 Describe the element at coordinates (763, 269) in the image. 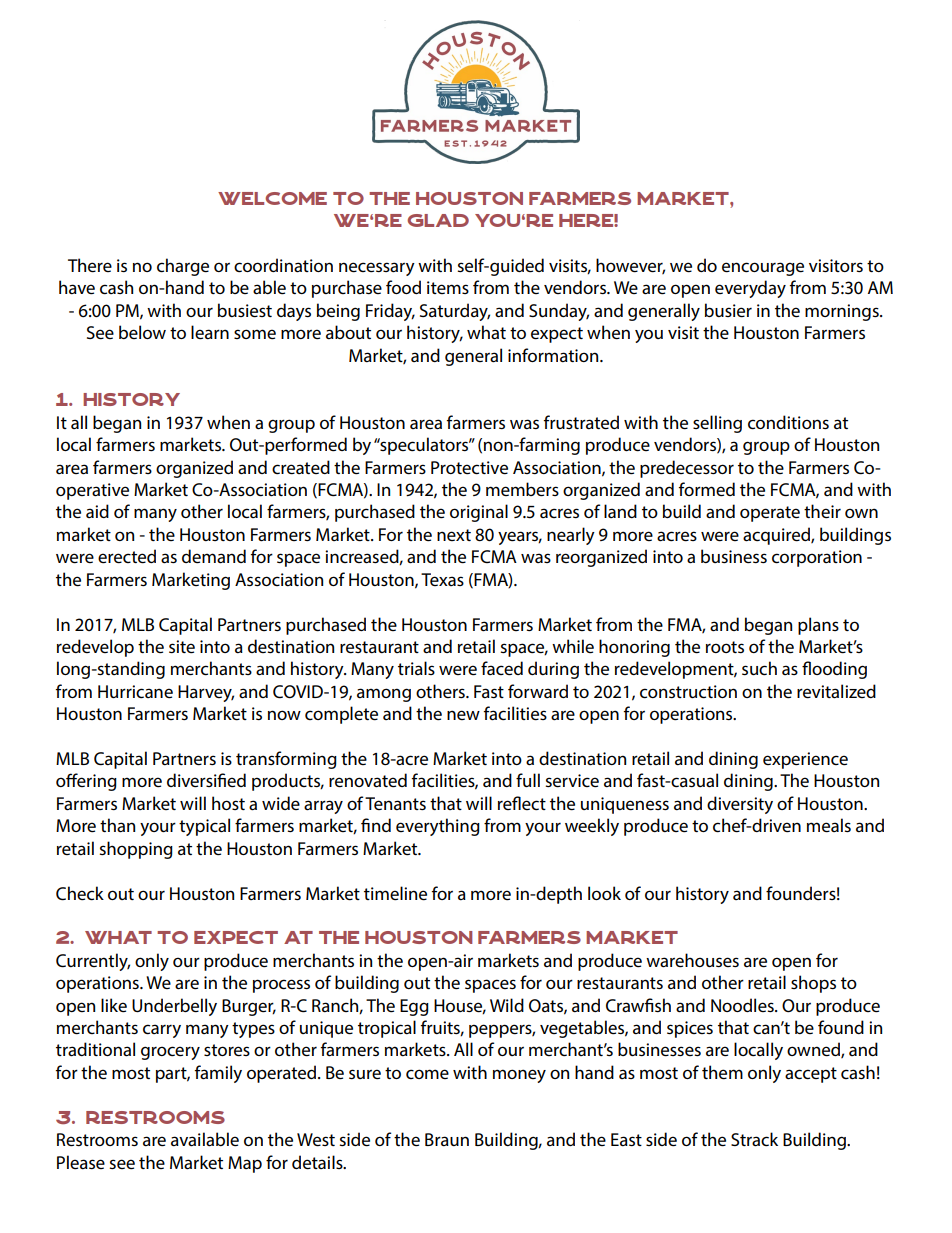

I see `encourage` at that location.
